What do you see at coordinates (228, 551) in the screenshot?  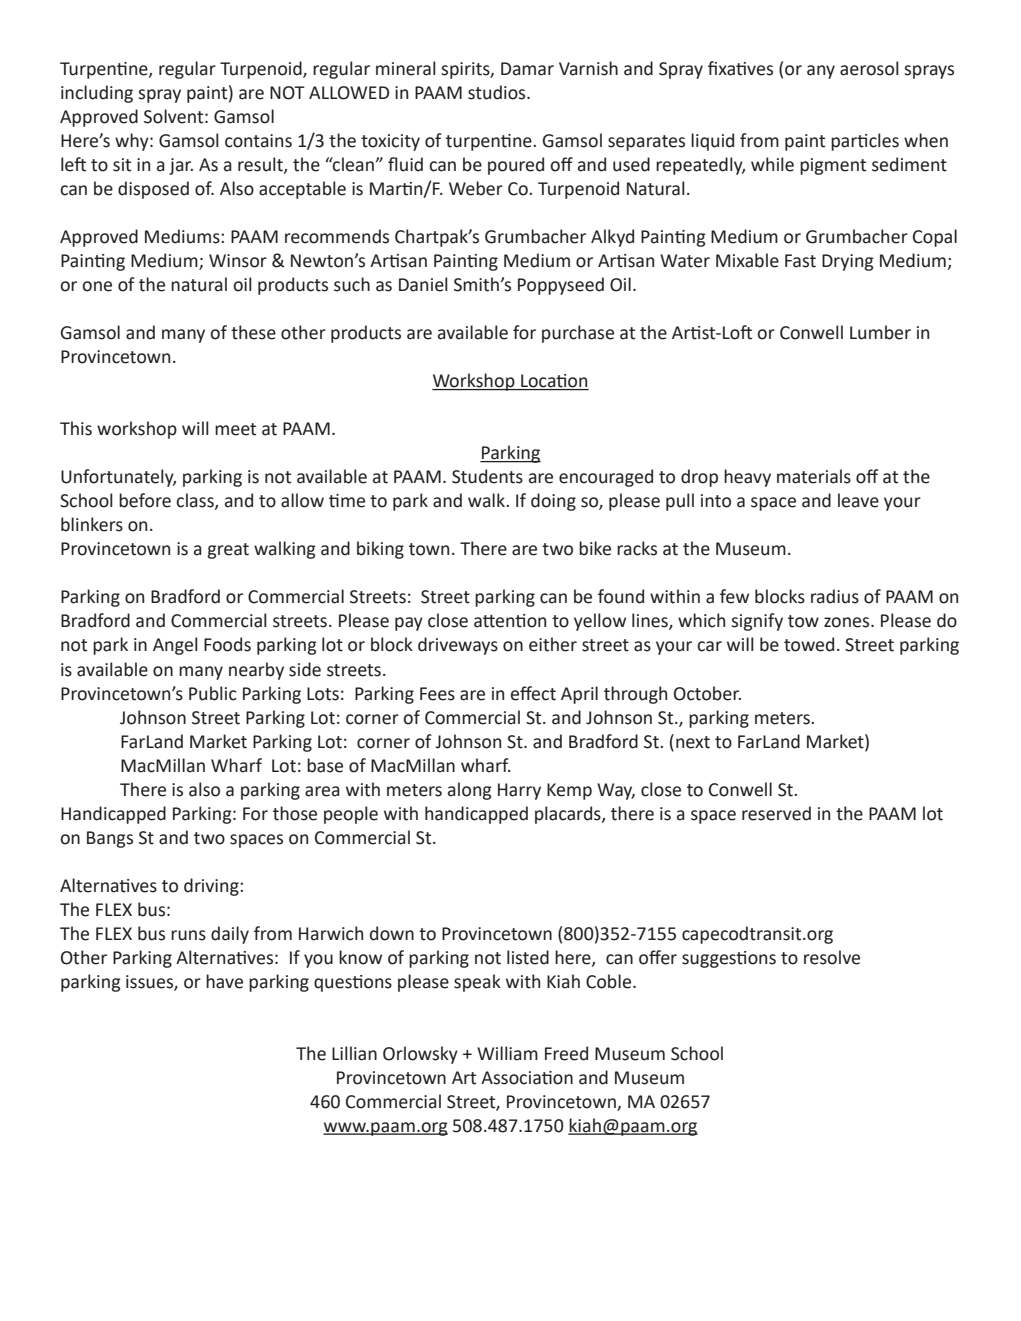 I see `great` at bounding box center [228, 551].
